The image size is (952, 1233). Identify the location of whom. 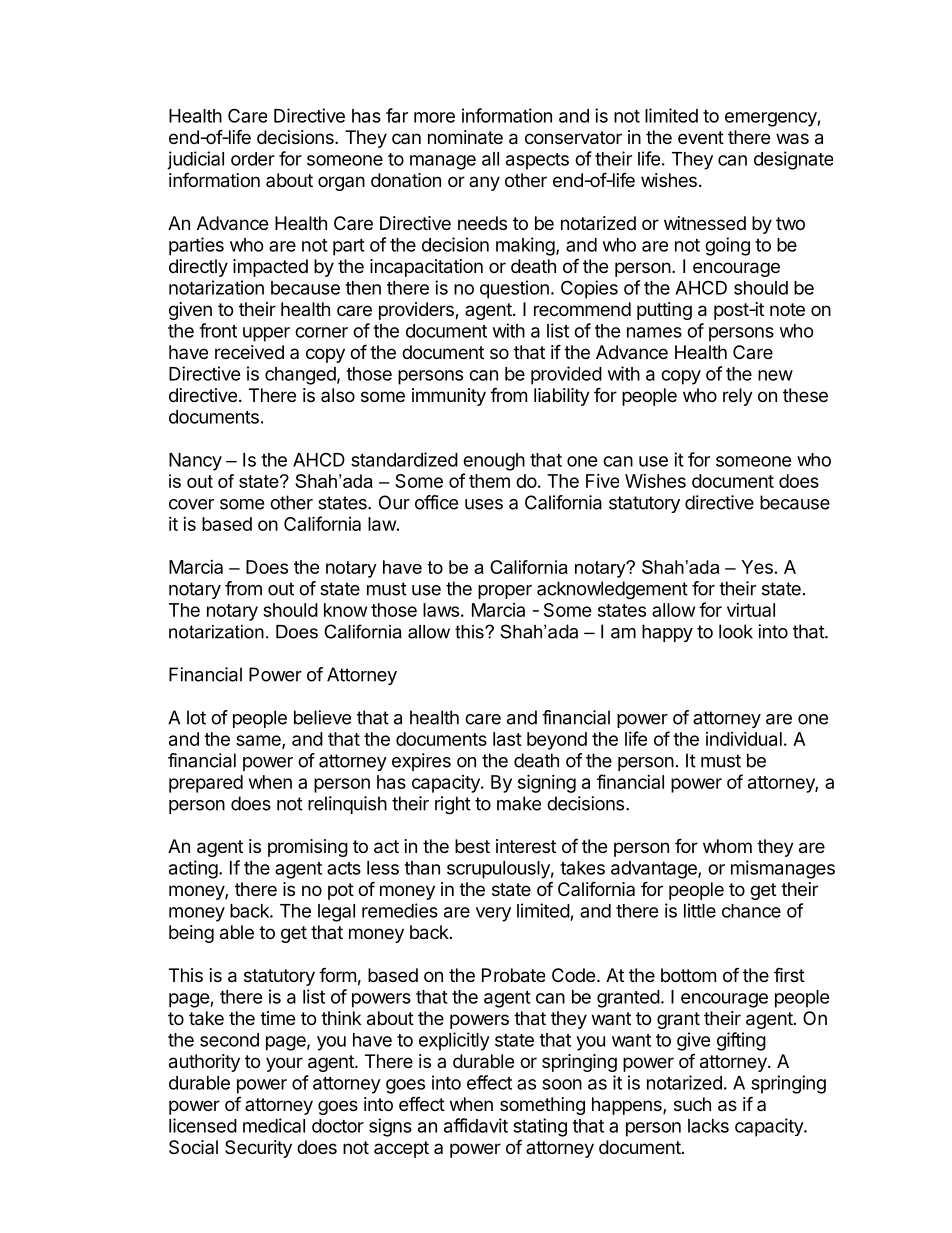
(727, 846).
